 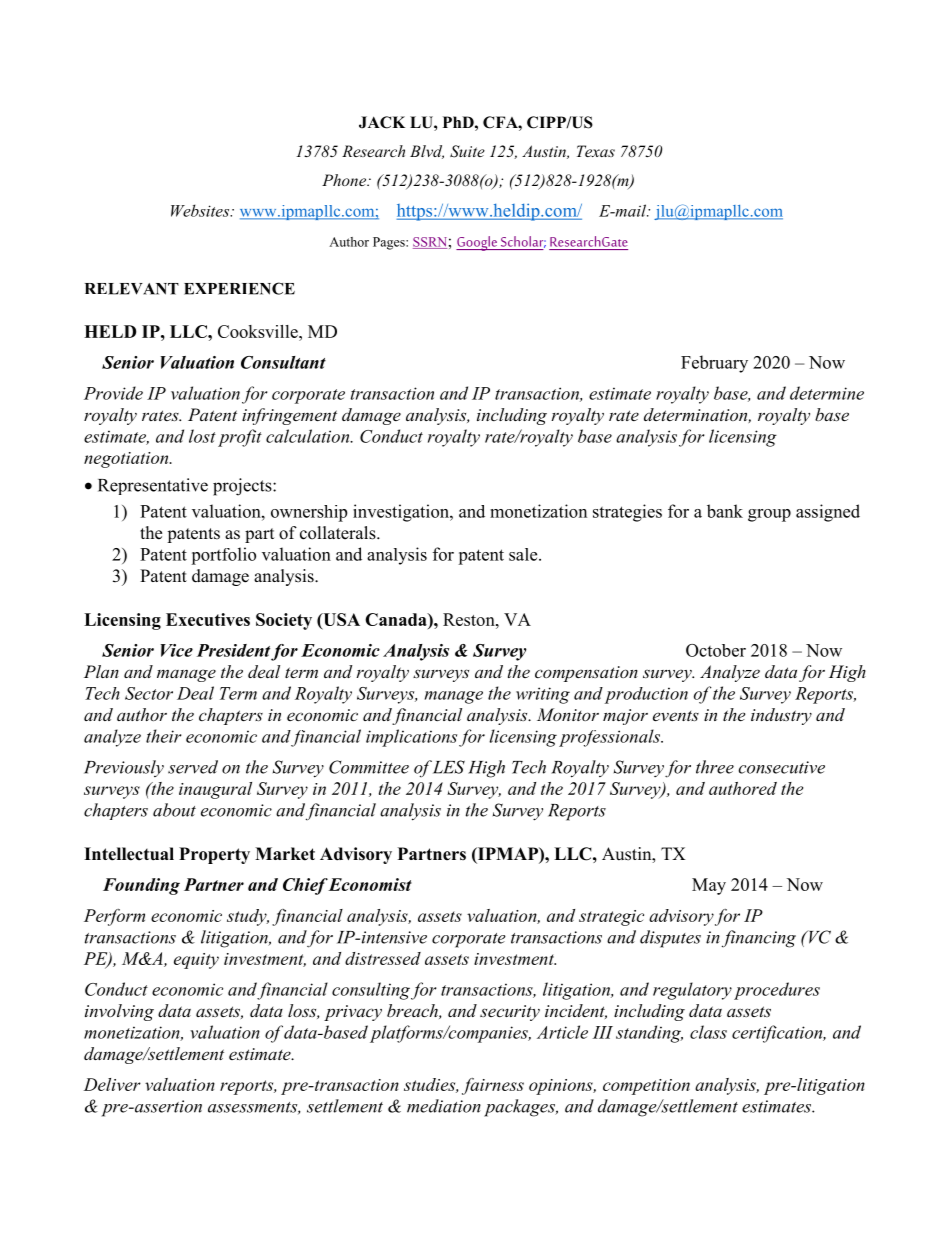 What do you see at coordinates (113, 393) in the screenshot?
I see `Provide` at bounding box center [113, 393].
